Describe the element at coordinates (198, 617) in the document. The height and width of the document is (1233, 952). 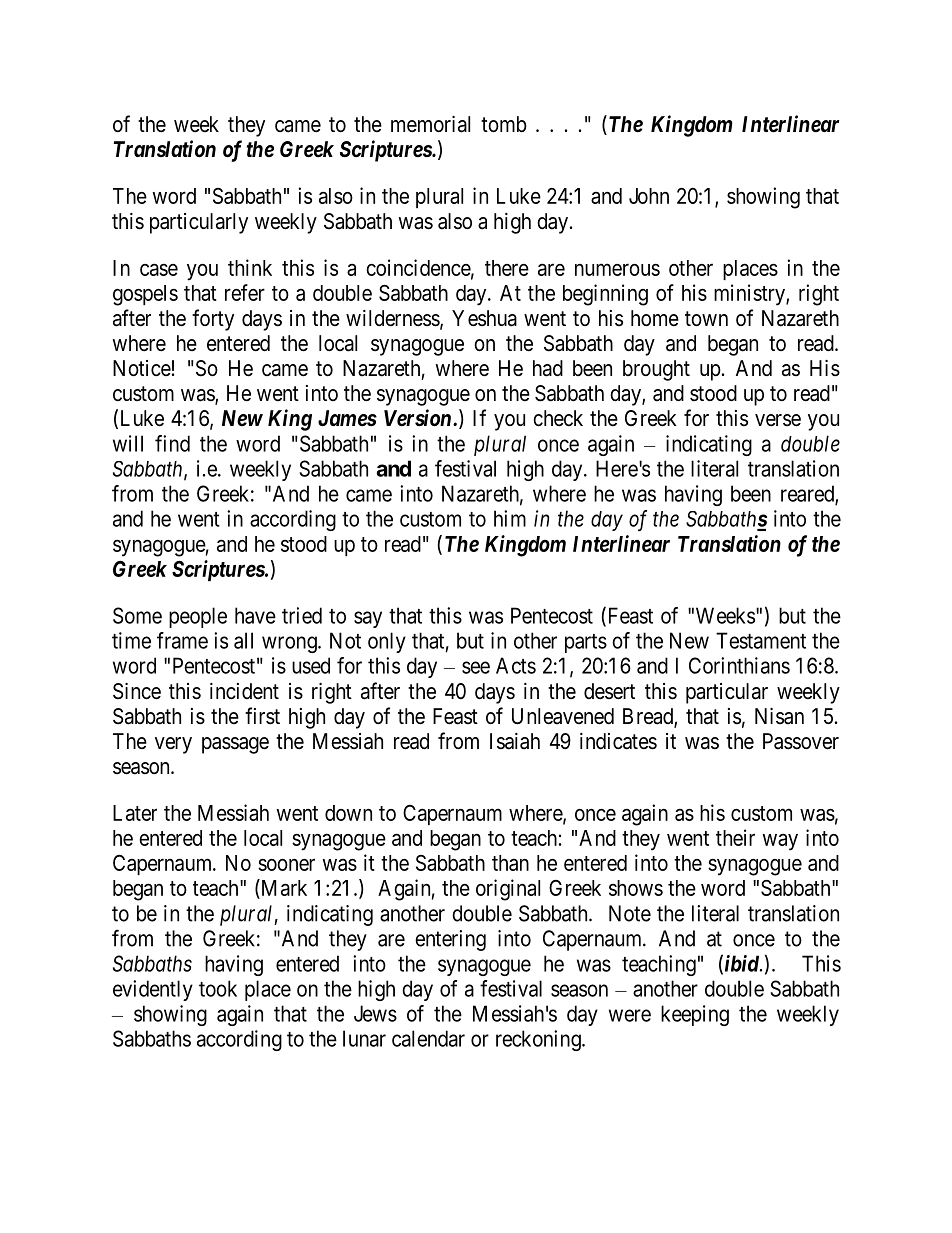
I see `people` at that location.
